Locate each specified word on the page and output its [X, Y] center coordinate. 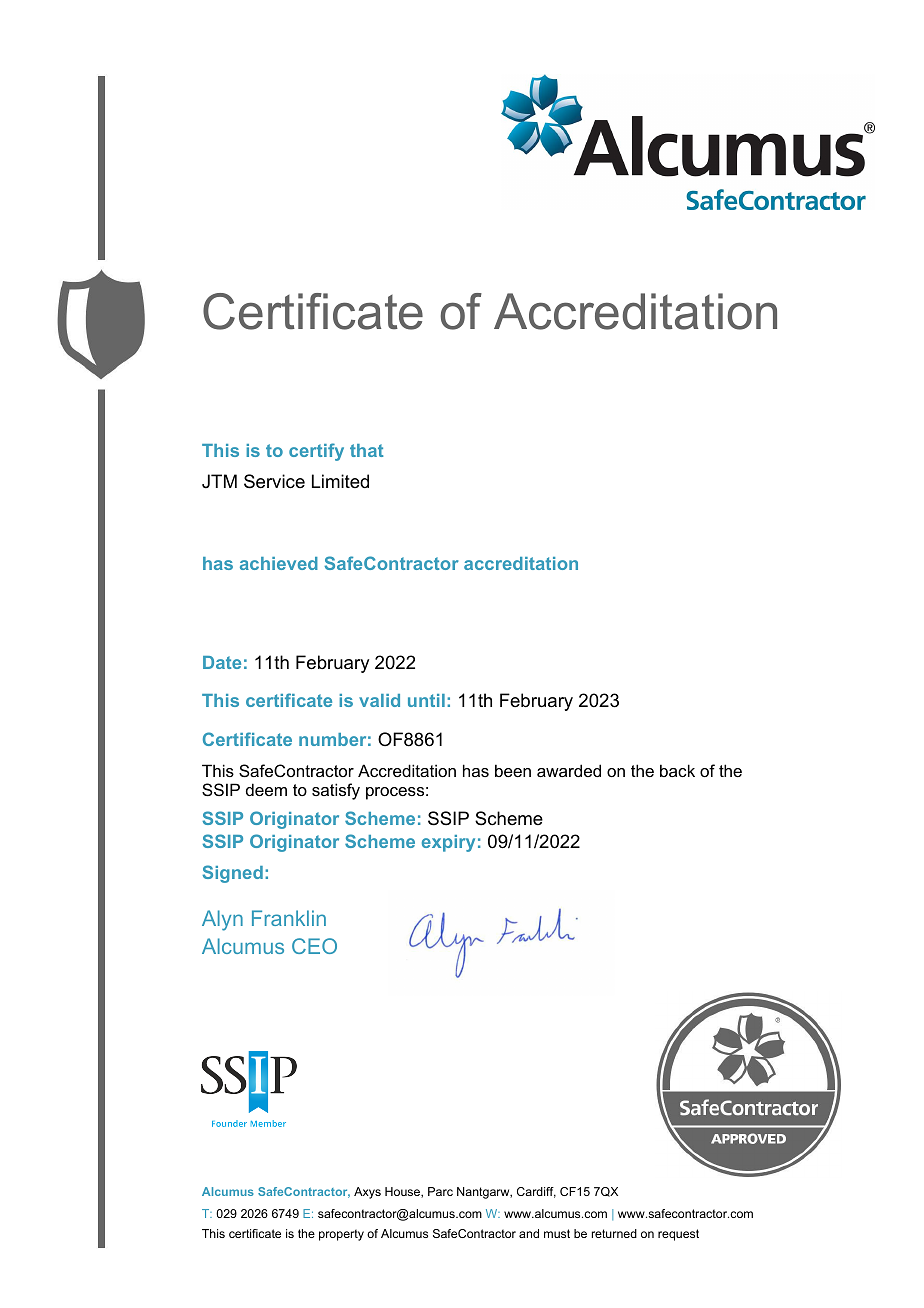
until [426, 700]
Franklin [289, 918]
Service [274, 481]
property [341, 1235]
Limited [340, 481]
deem [266, 789]
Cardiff [536, 1192]
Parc [440, 1191]
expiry [448, 843]
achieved [279, 563]
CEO [314, 946]
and [529, 1233]
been [513, 770]
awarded [569, 770]
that [366, 450]
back [677, 770]
